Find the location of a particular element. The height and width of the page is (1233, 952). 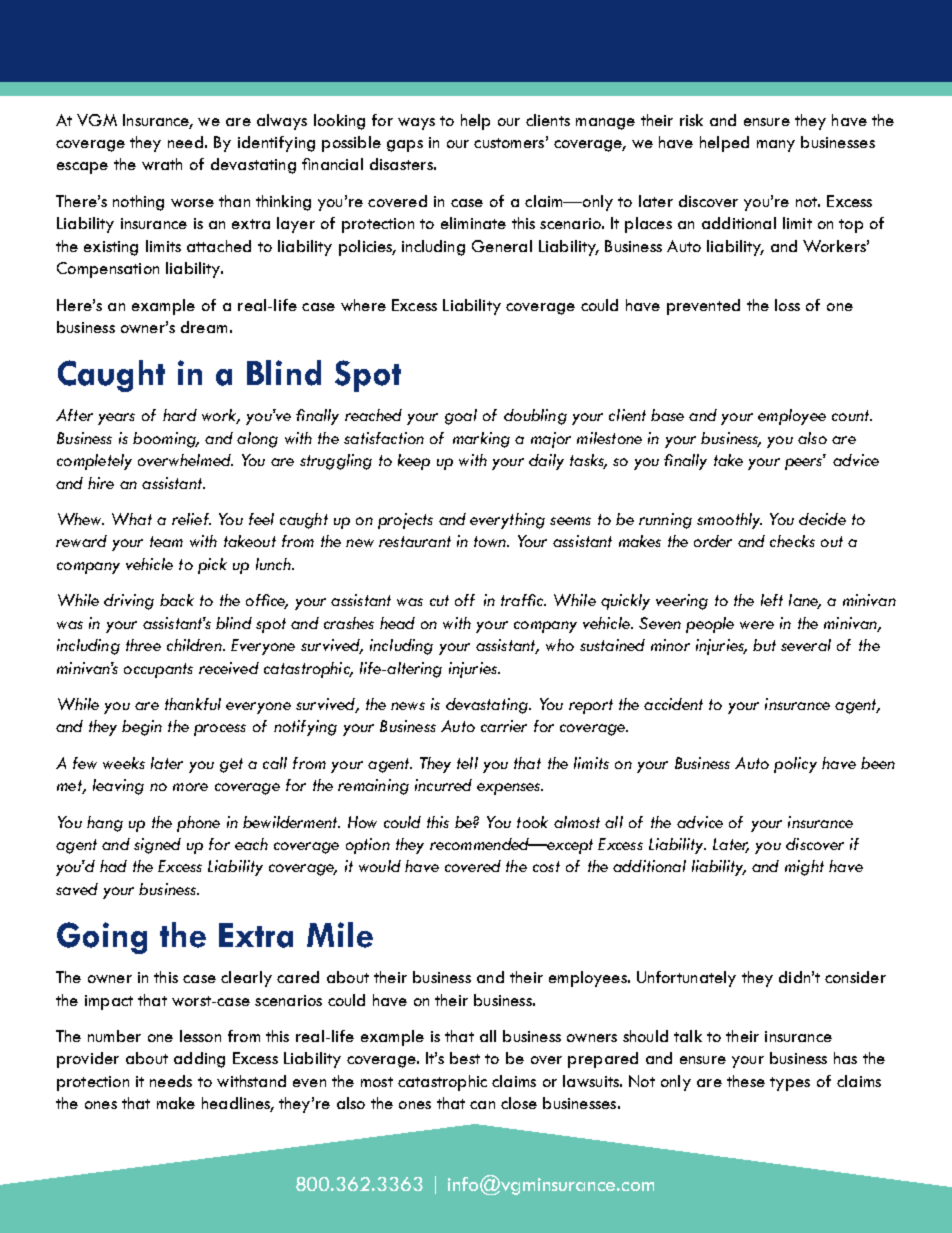

many is located at coordinates (776, 146).
